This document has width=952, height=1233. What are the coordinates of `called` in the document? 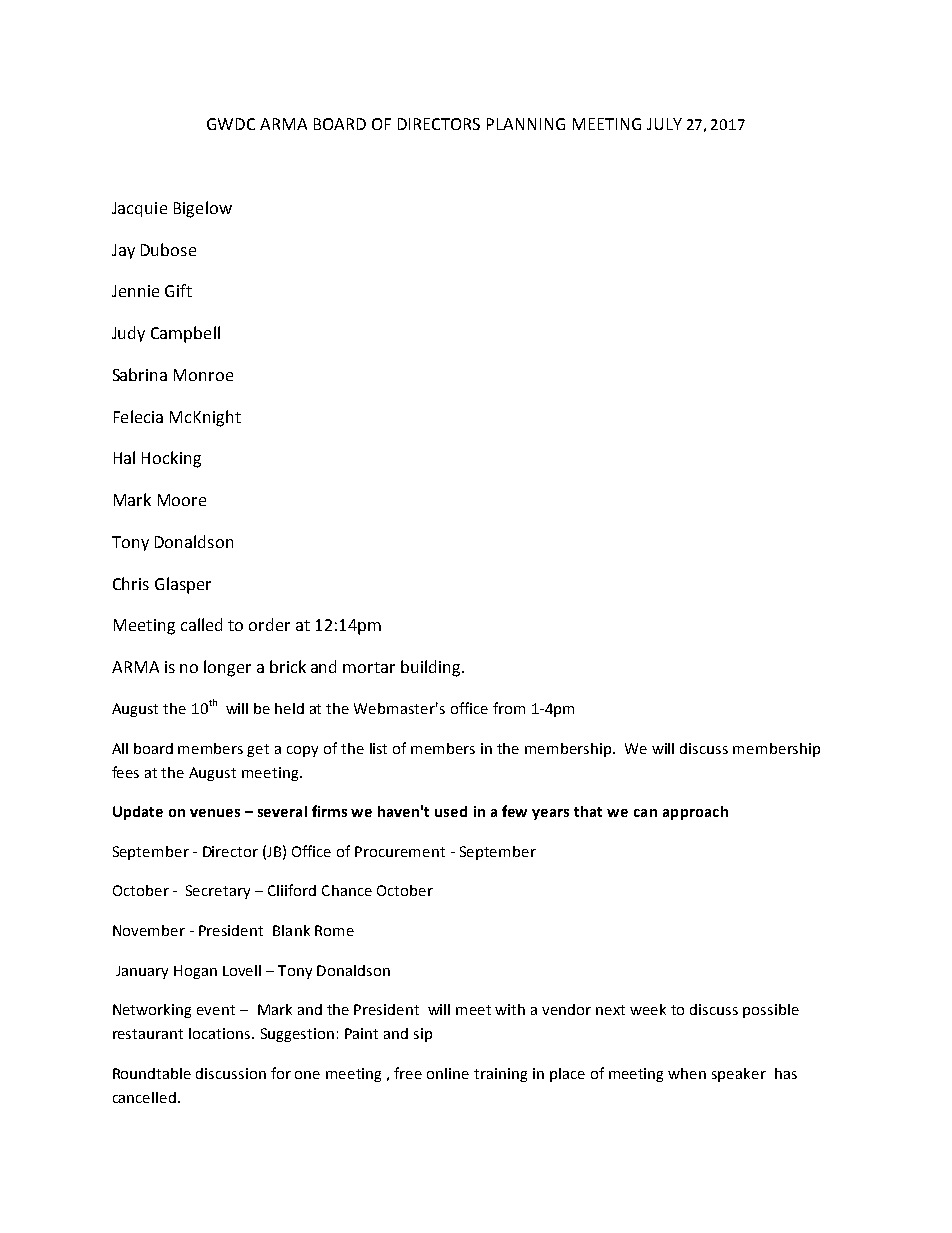 It's located at (201, 624).
